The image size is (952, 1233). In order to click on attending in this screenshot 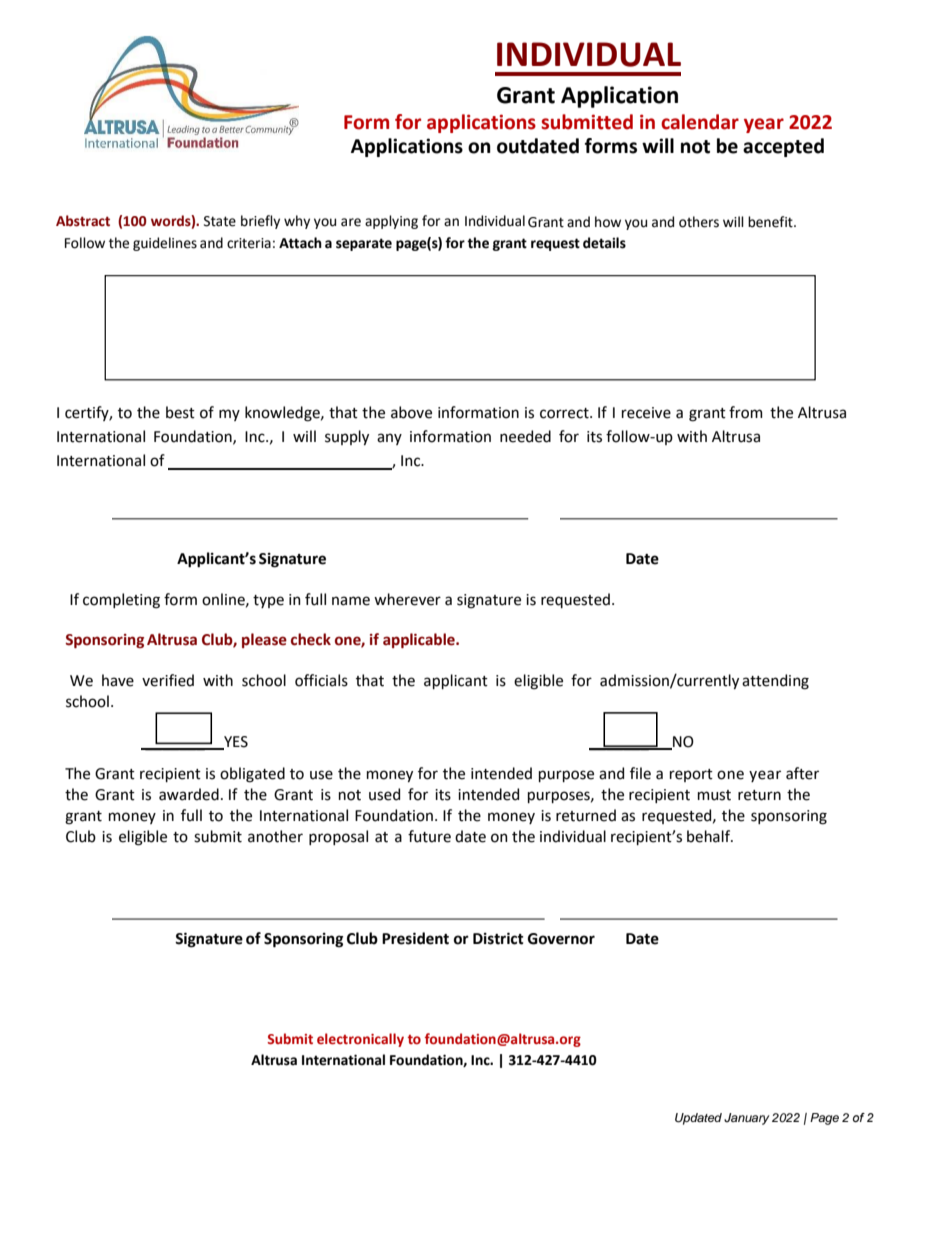, I will do `click(775, 682)`.
